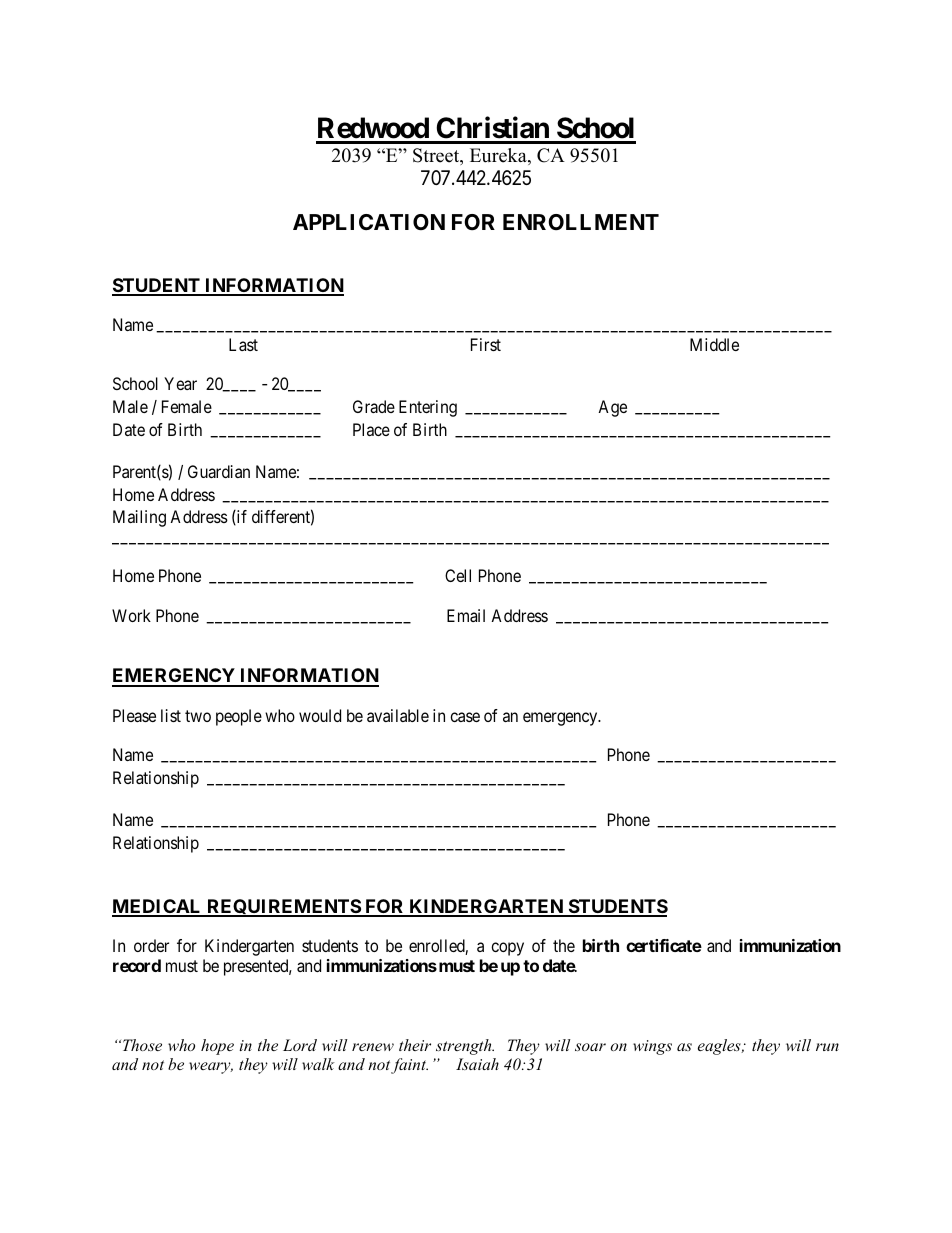 This document has height=1233, width=952. What do you see at coordinates (217, 1047) in the document?
I see `hope` at bounding box center [217, 1047].
